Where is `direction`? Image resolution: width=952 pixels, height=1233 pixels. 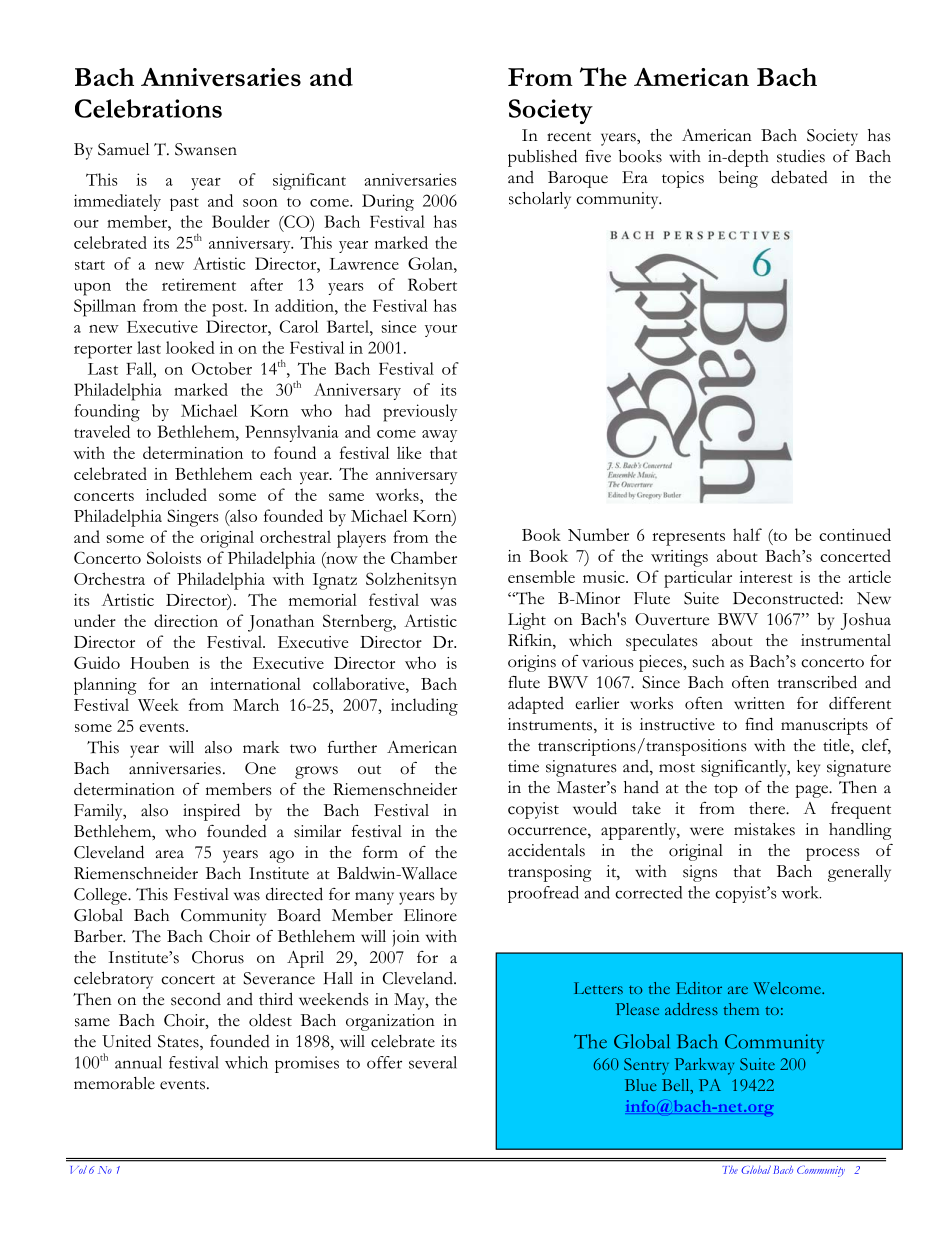 direction is located at coordinates (186, 620).
